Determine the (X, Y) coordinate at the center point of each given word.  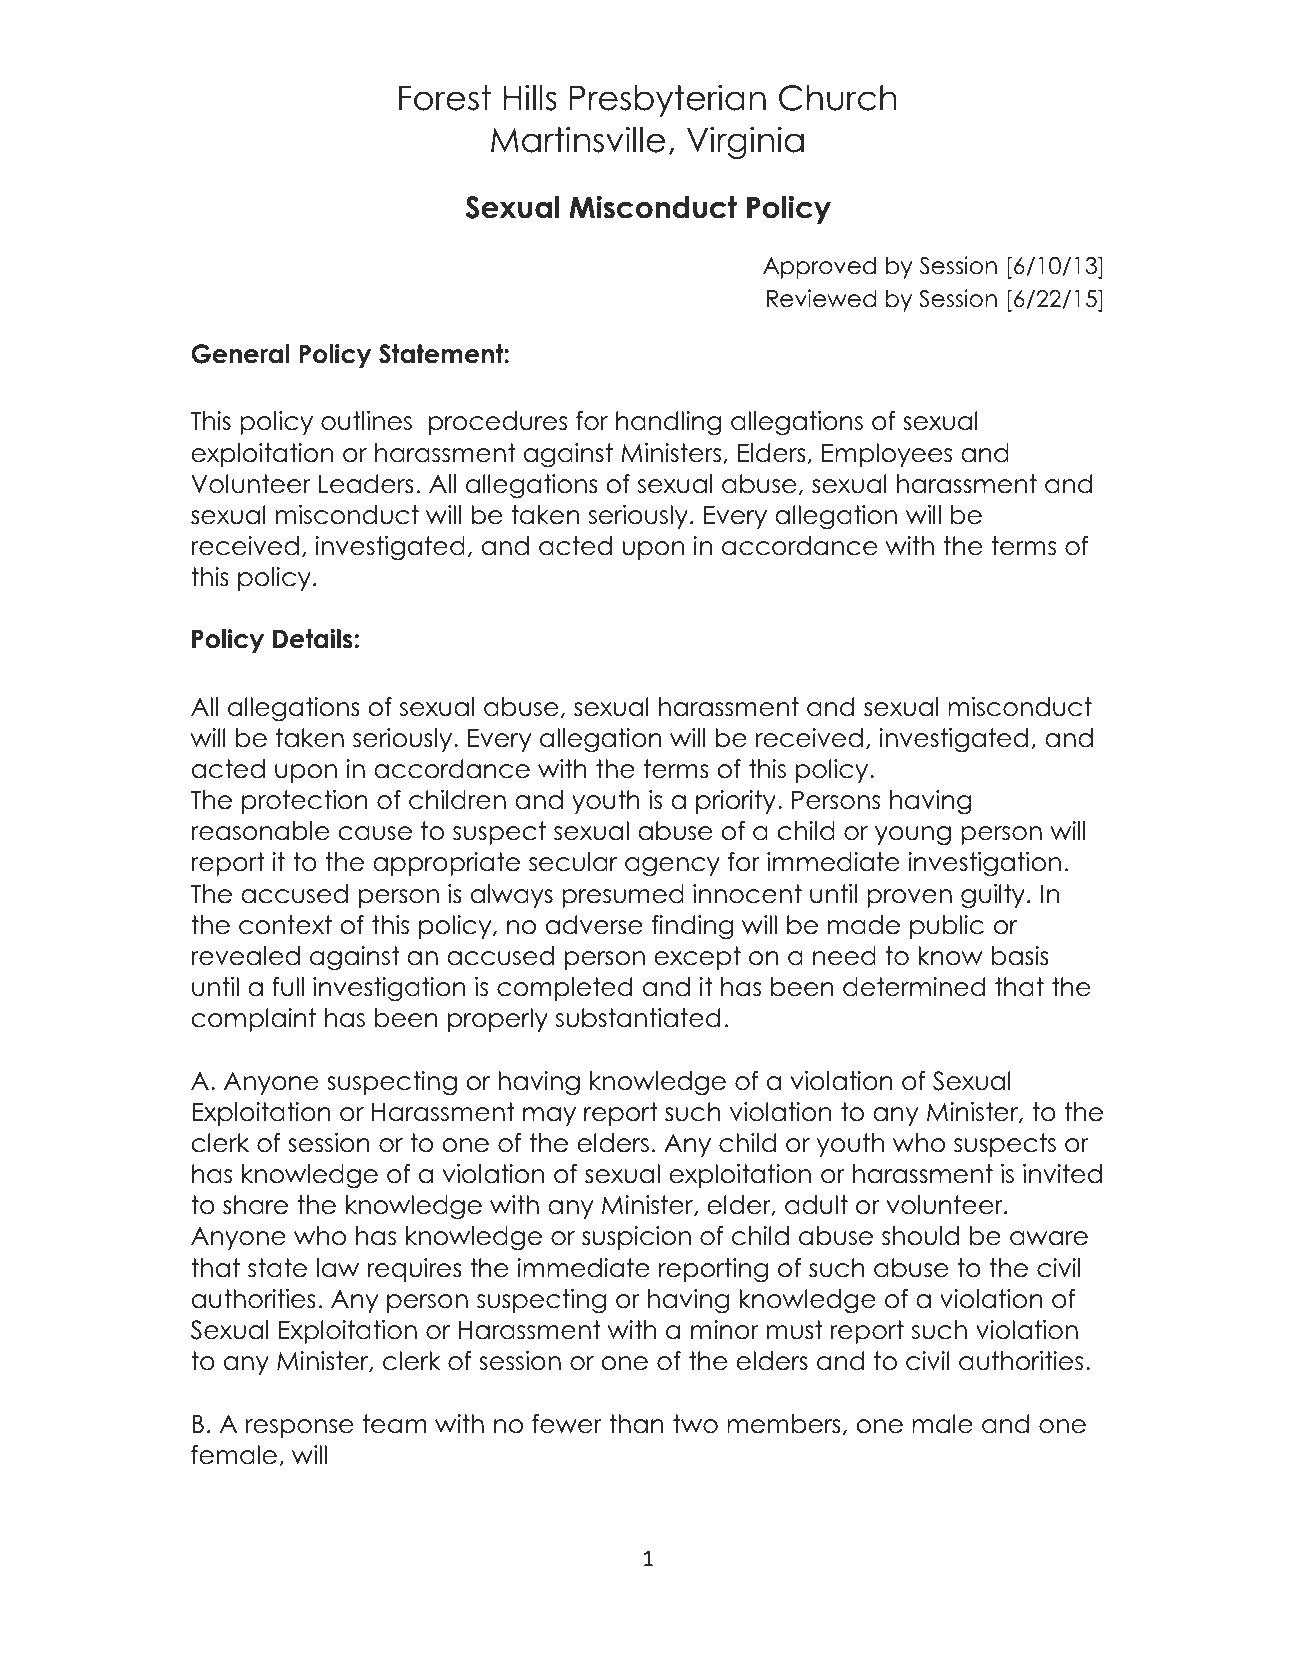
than (636, 1424)
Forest (445, 98)
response (299, 1428)
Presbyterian (668, 100)
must (795, 1330)
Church (838, 98)
